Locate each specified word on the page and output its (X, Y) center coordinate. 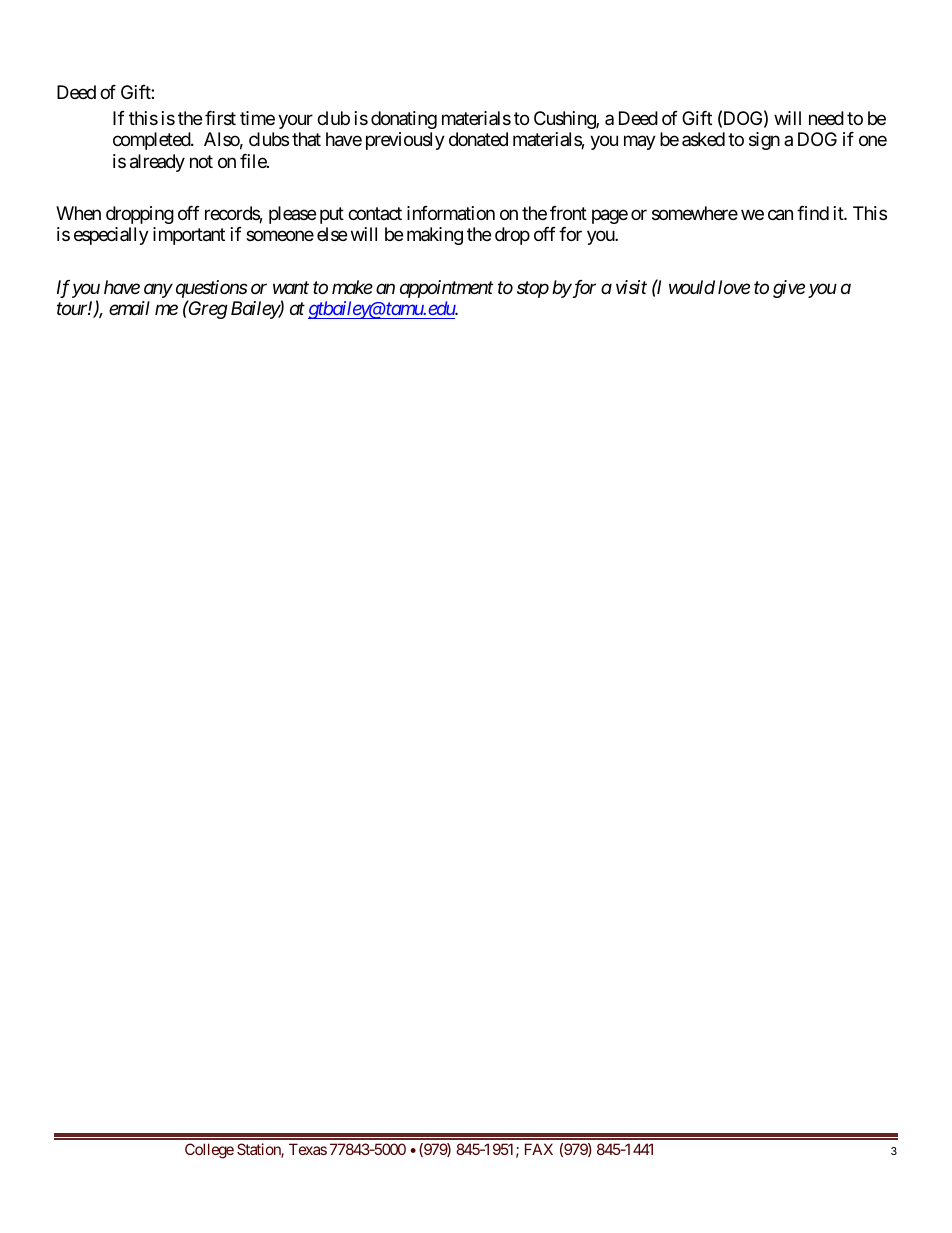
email (129, 308)
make (352, 287)
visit (631, 287)
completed (152, 141)
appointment (446, 289)
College (209, 1151)
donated (478, 139)
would (692, 287)
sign (764, 141)
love (734, 287)
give (789, 289)
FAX (539, 1149)
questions (212, 290)
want (291, 288)
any (158, 291)
